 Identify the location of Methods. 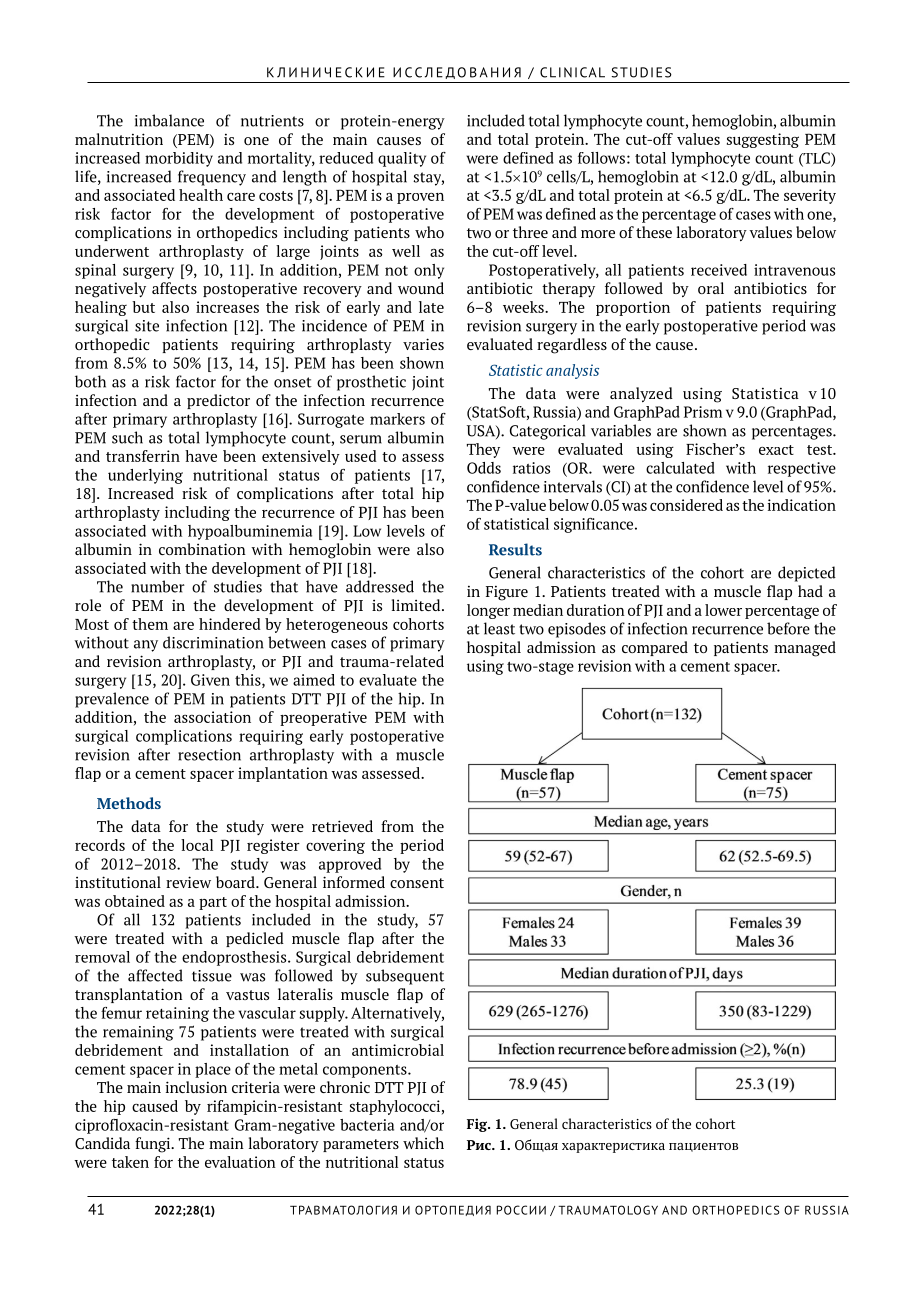
(129, 803).
